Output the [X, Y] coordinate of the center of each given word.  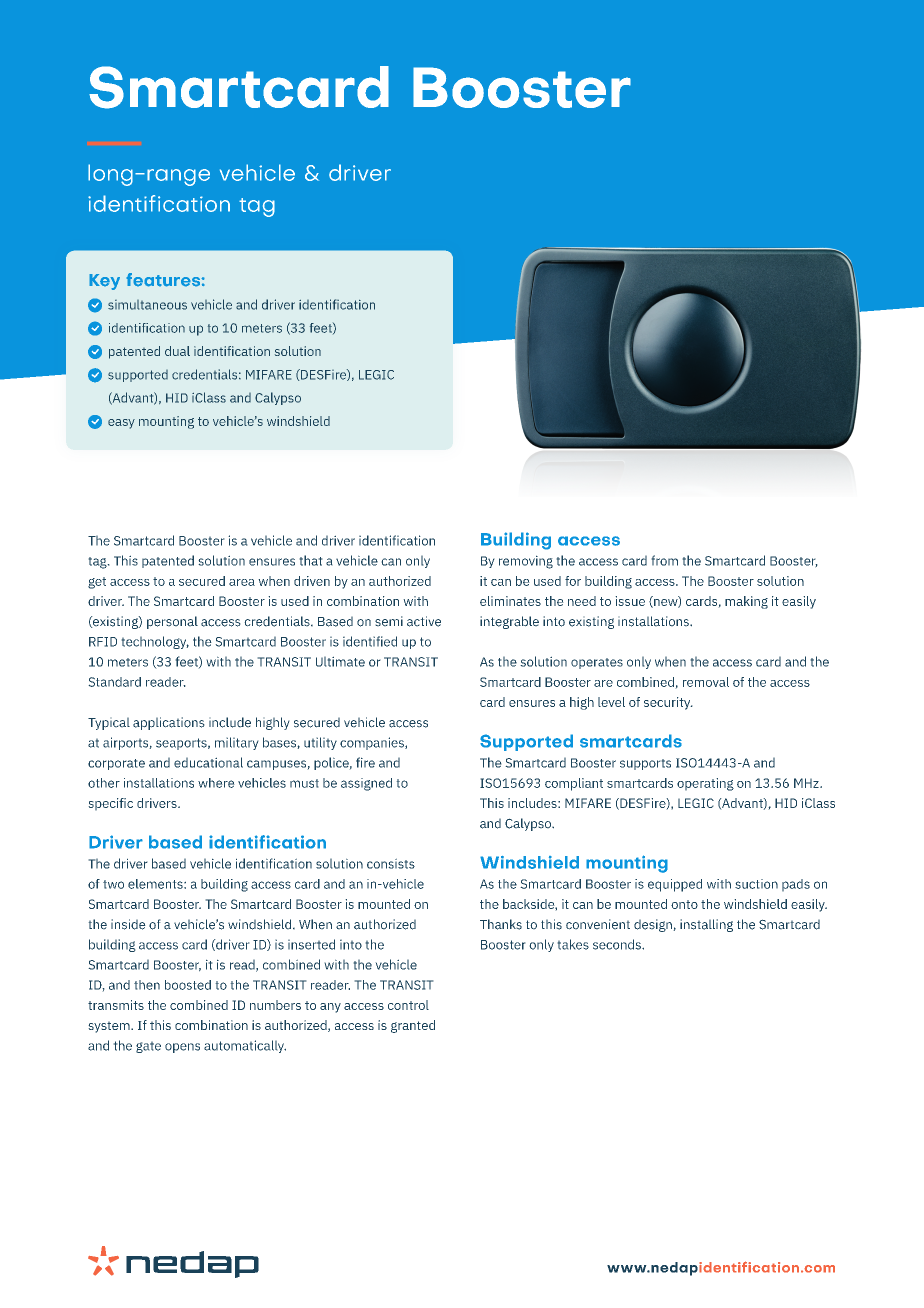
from [664, 560]
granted [413, 1026]
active [424, 621]
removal [706, 682]
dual [177, 351]
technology [155, 642]
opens [182, 1048]
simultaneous [147, 305]
